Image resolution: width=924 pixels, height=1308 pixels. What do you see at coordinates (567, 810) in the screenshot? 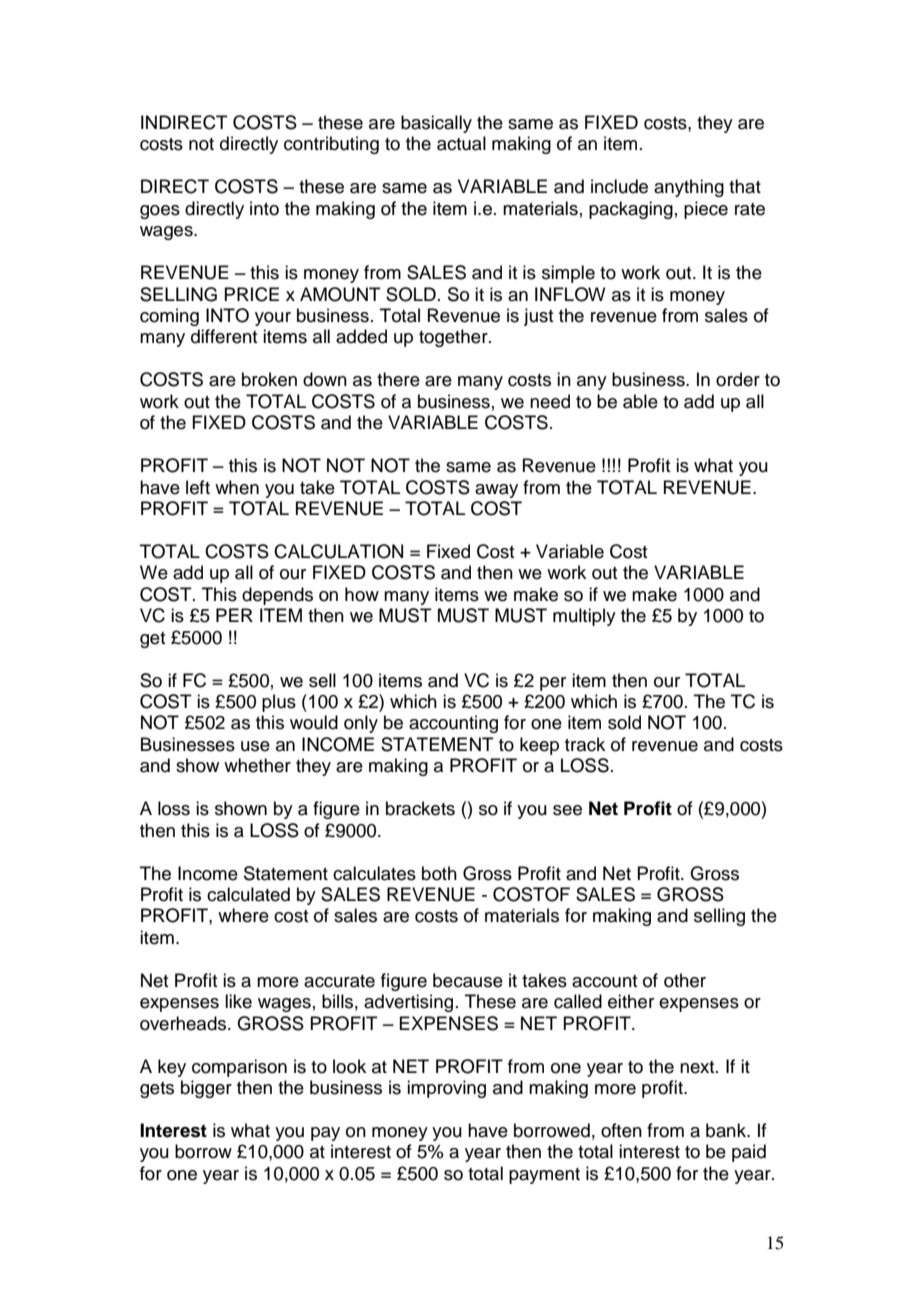
I see `see` at bounding box center [567, 810].
